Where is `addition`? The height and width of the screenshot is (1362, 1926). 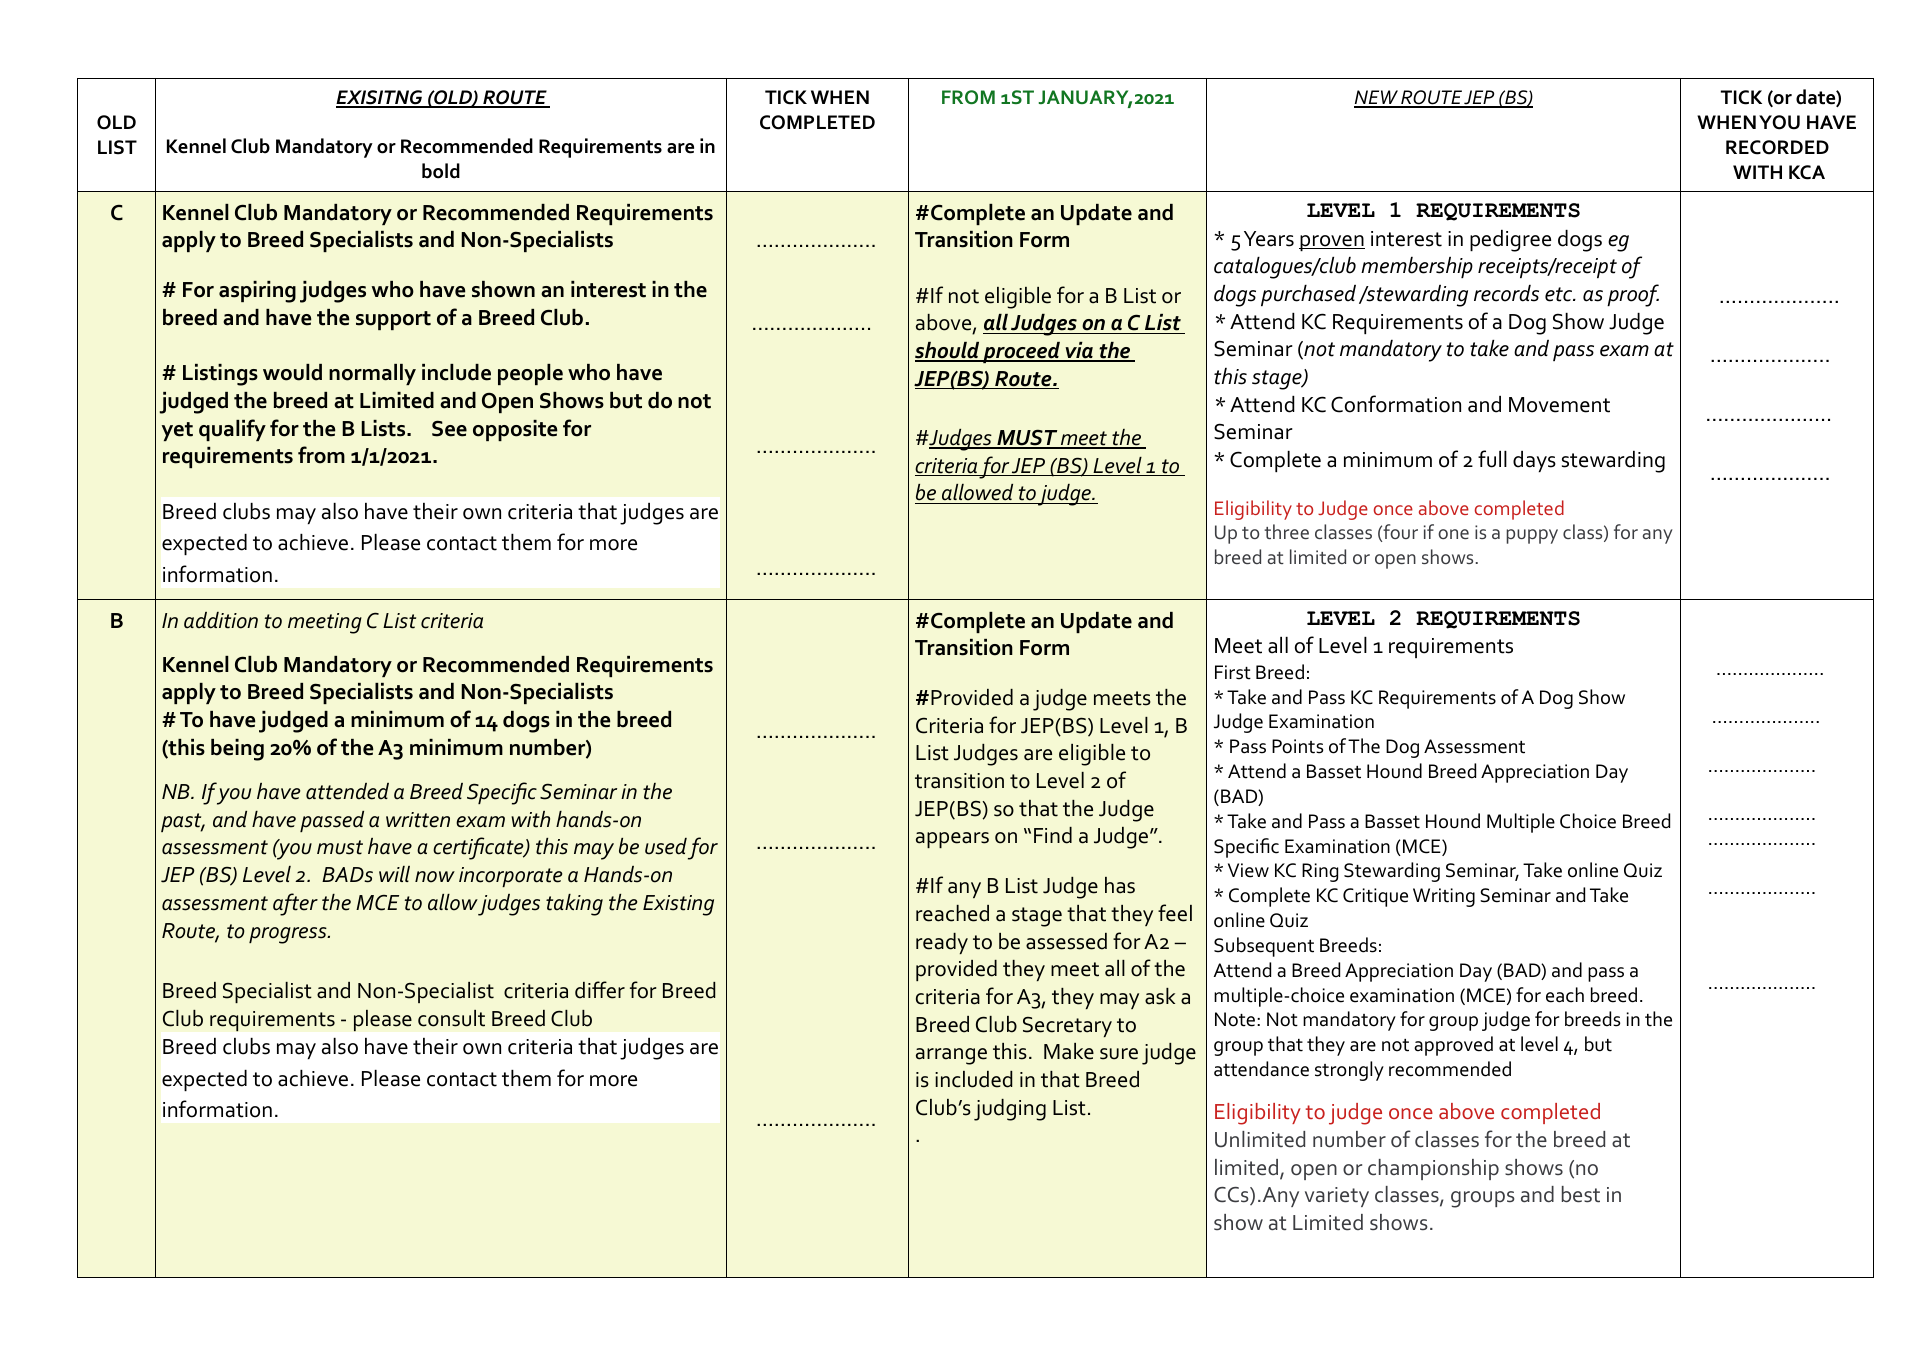 addition is located at coordinates (221, 620).
